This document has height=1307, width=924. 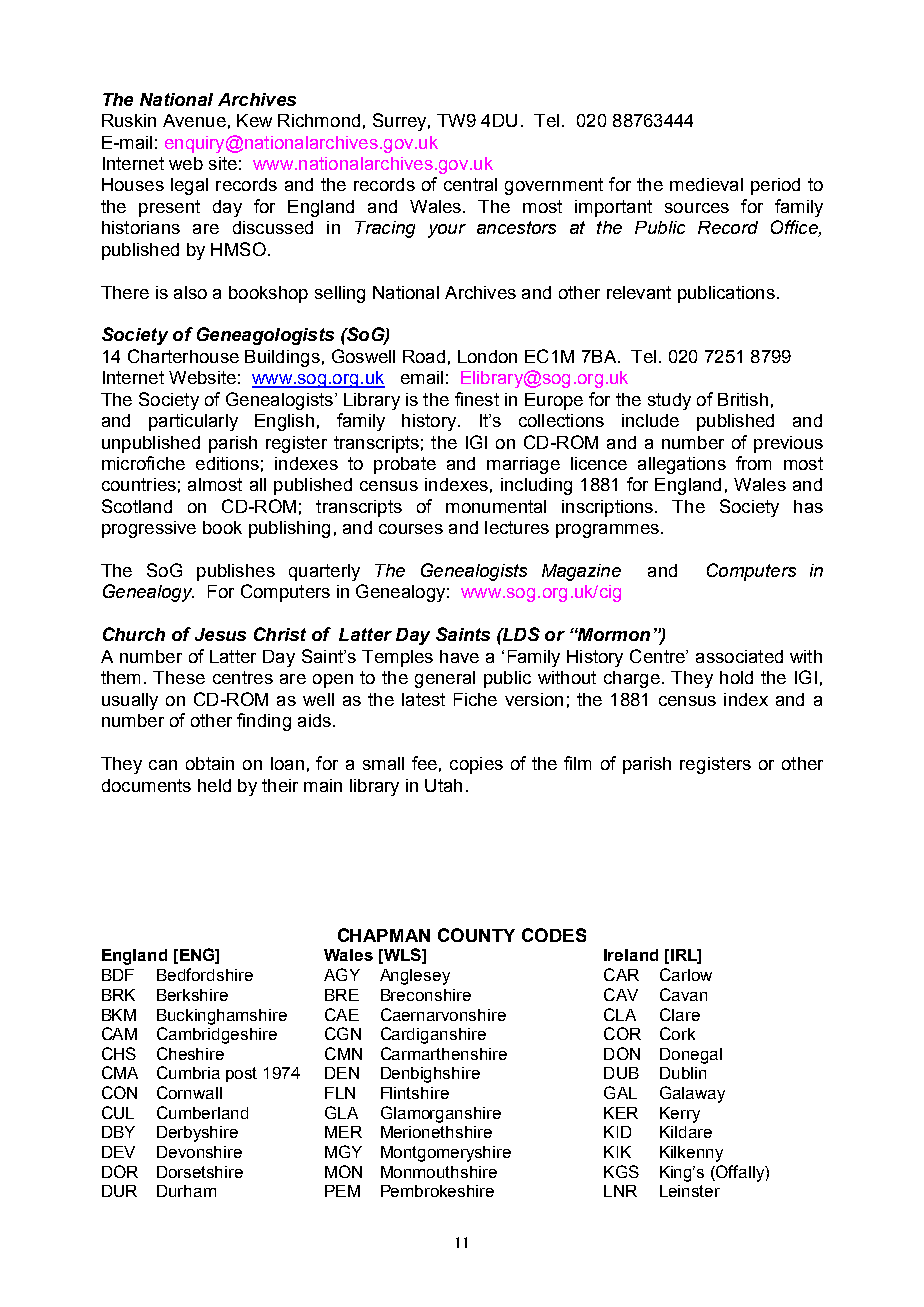 I want to click on medieval, so click(x=706, y=184).
